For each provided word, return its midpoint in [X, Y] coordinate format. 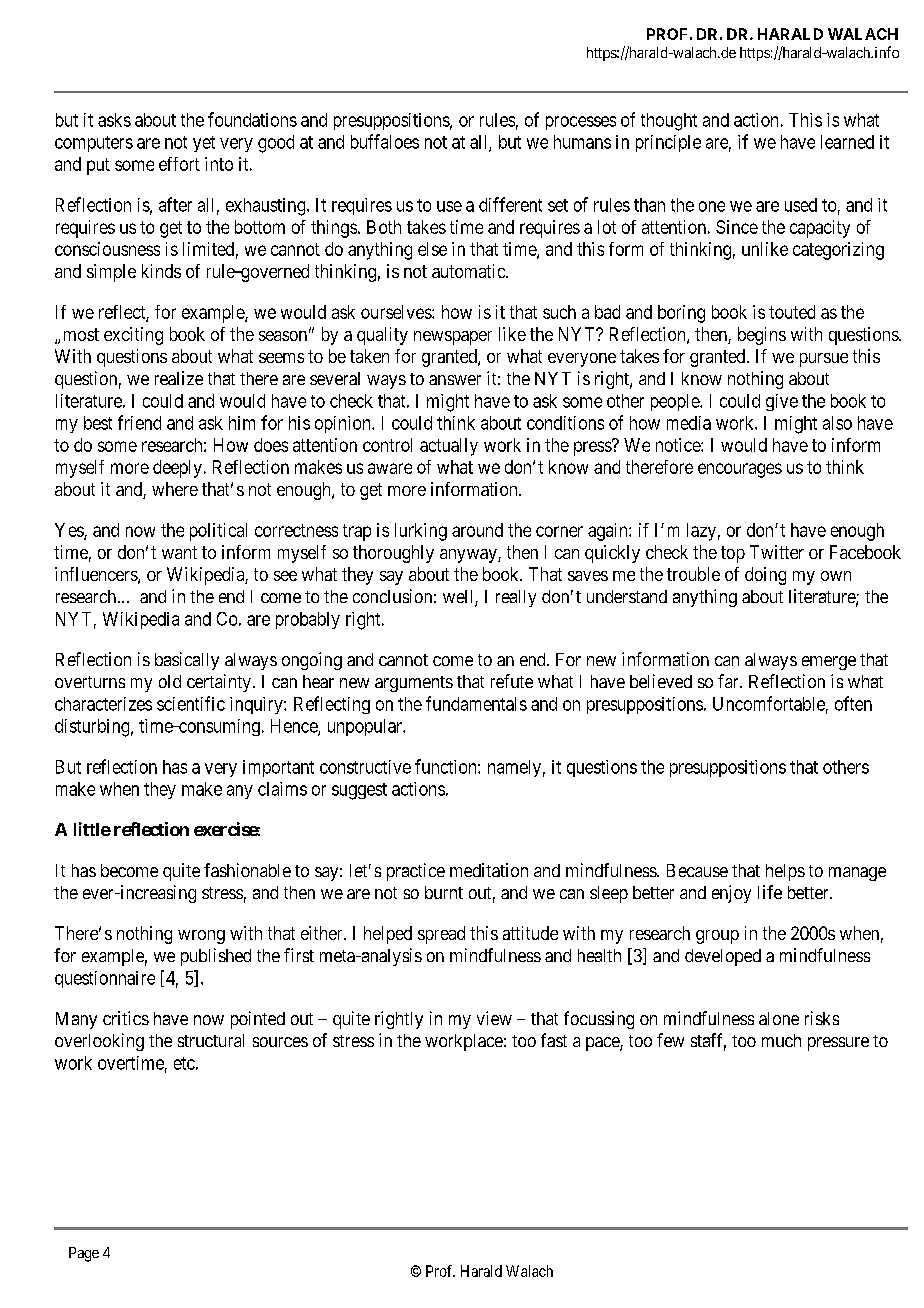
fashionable [247, 870]
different [510, 204]
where [175, 489]
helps [785, 872]
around [477, 530]
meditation [489, 870]
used [801, 205]
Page [84, 1254]
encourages [740, 470]
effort [179, 164]
